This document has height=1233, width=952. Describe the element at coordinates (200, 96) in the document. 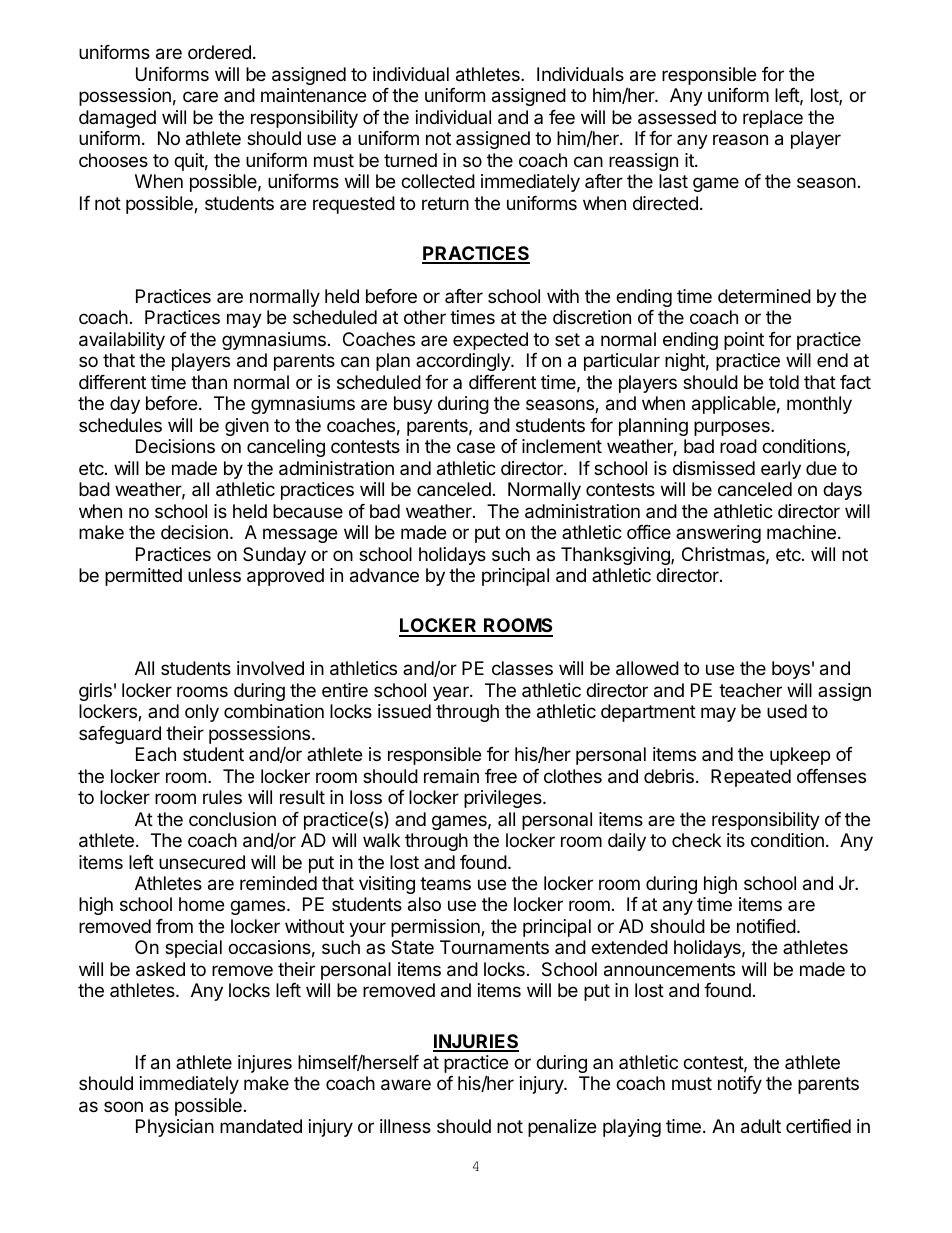

I see `care` at that location.
